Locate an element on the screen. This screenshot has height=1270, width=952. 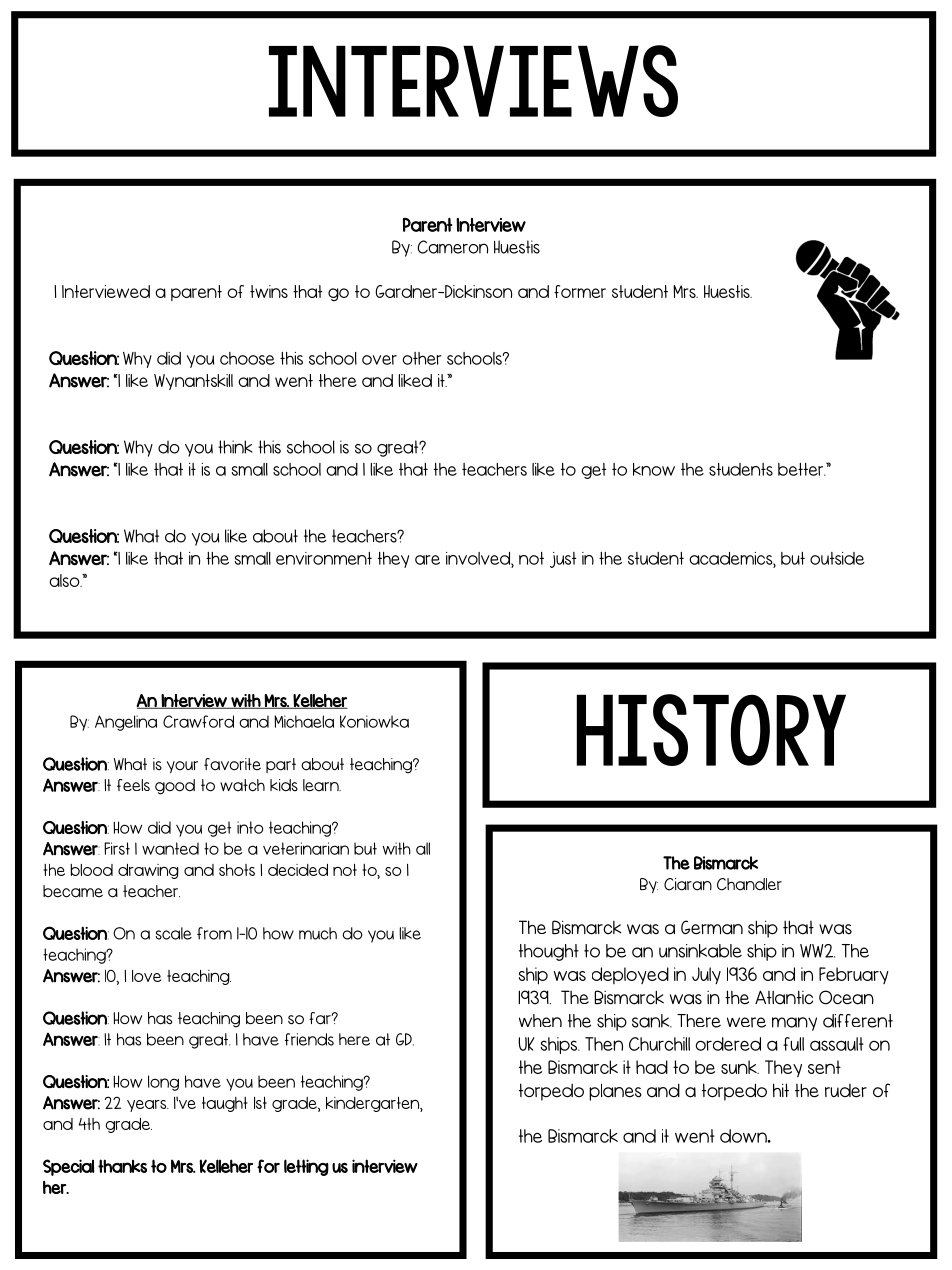
just is located at coordinates (563, 560).
